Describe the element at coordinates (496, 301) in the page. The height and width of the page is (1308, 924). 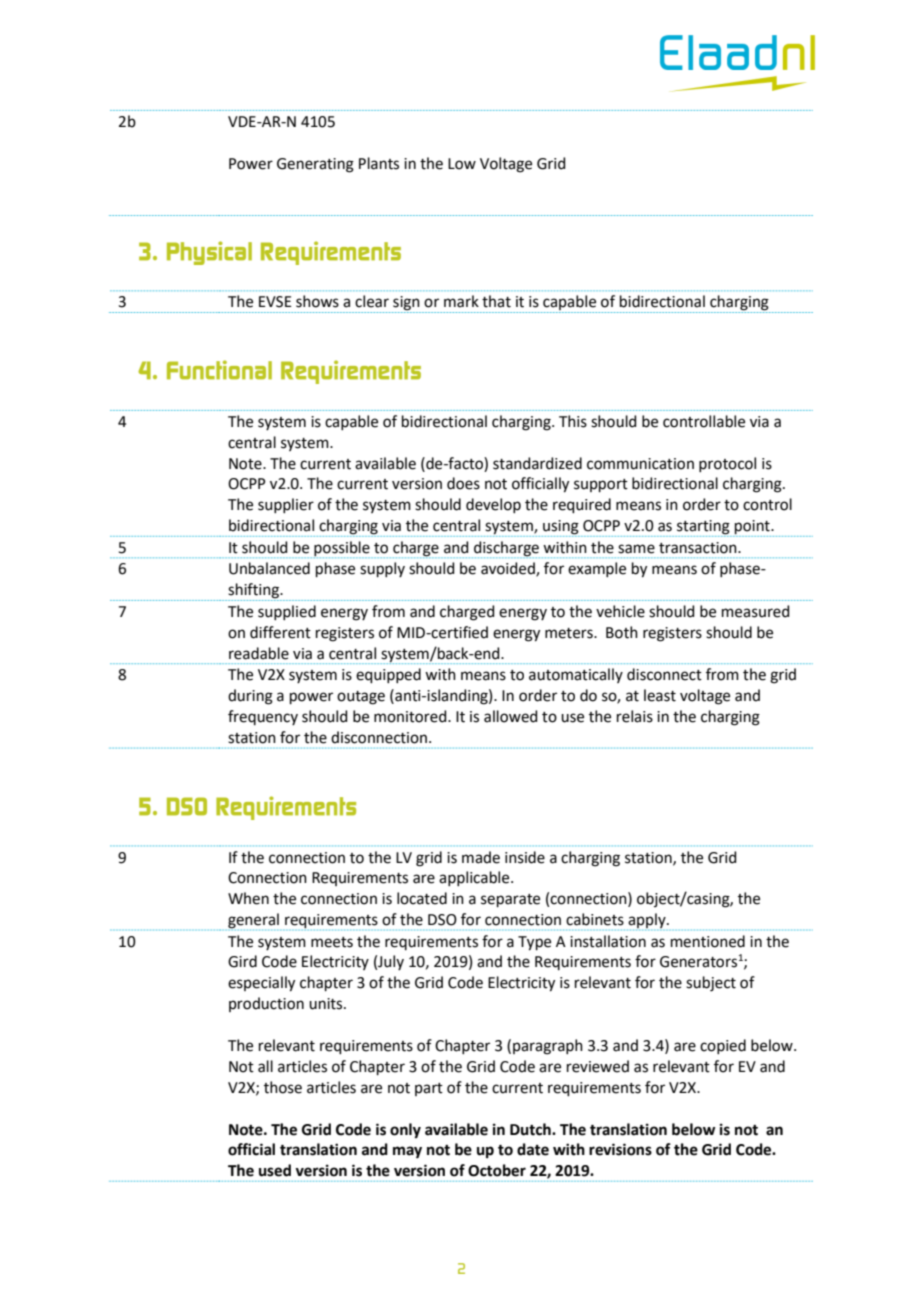
I see `that` at that location.
